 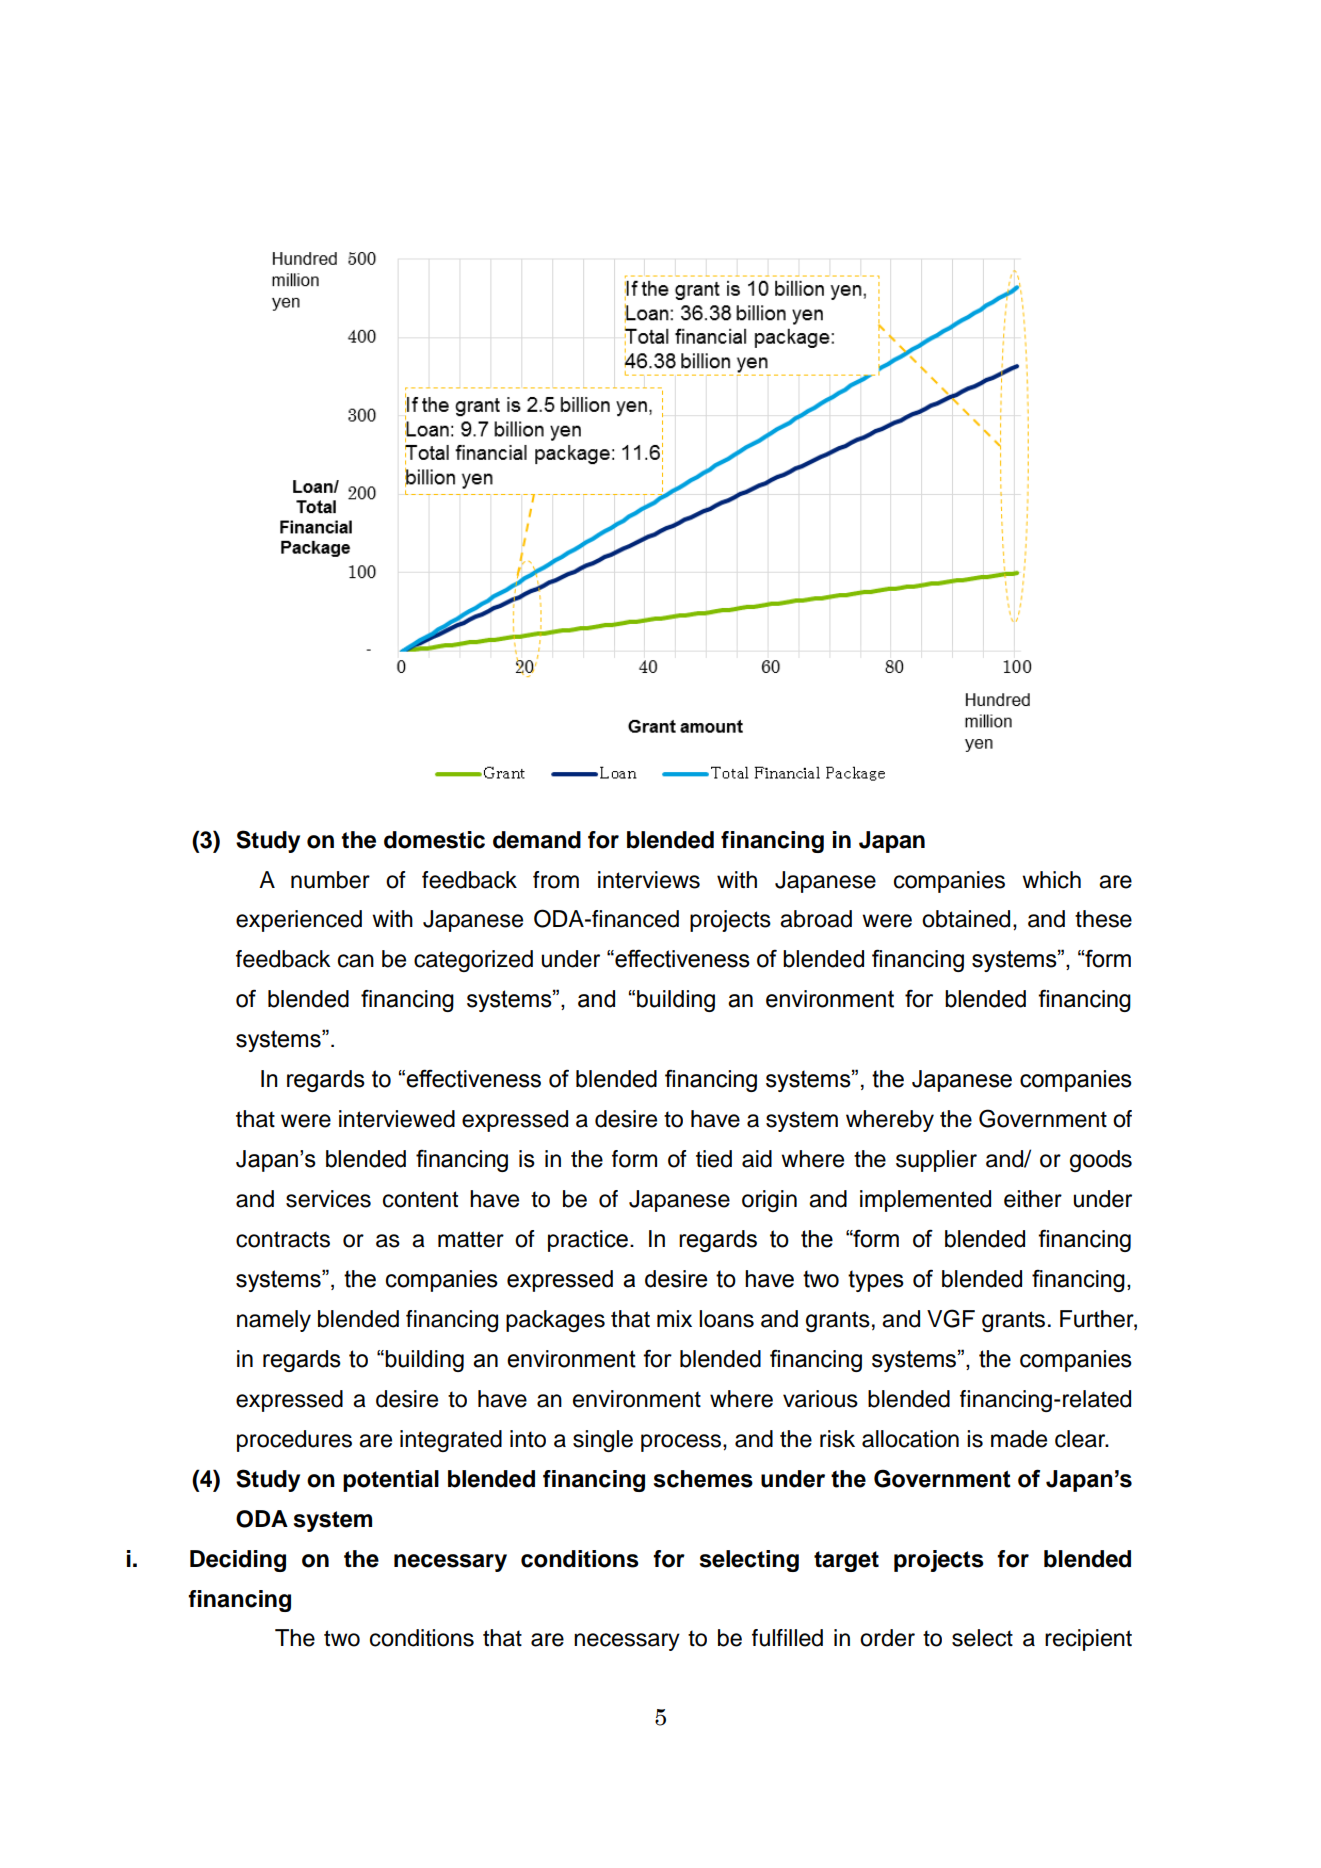 I want to click on which, so click(x=1051, y=880).
